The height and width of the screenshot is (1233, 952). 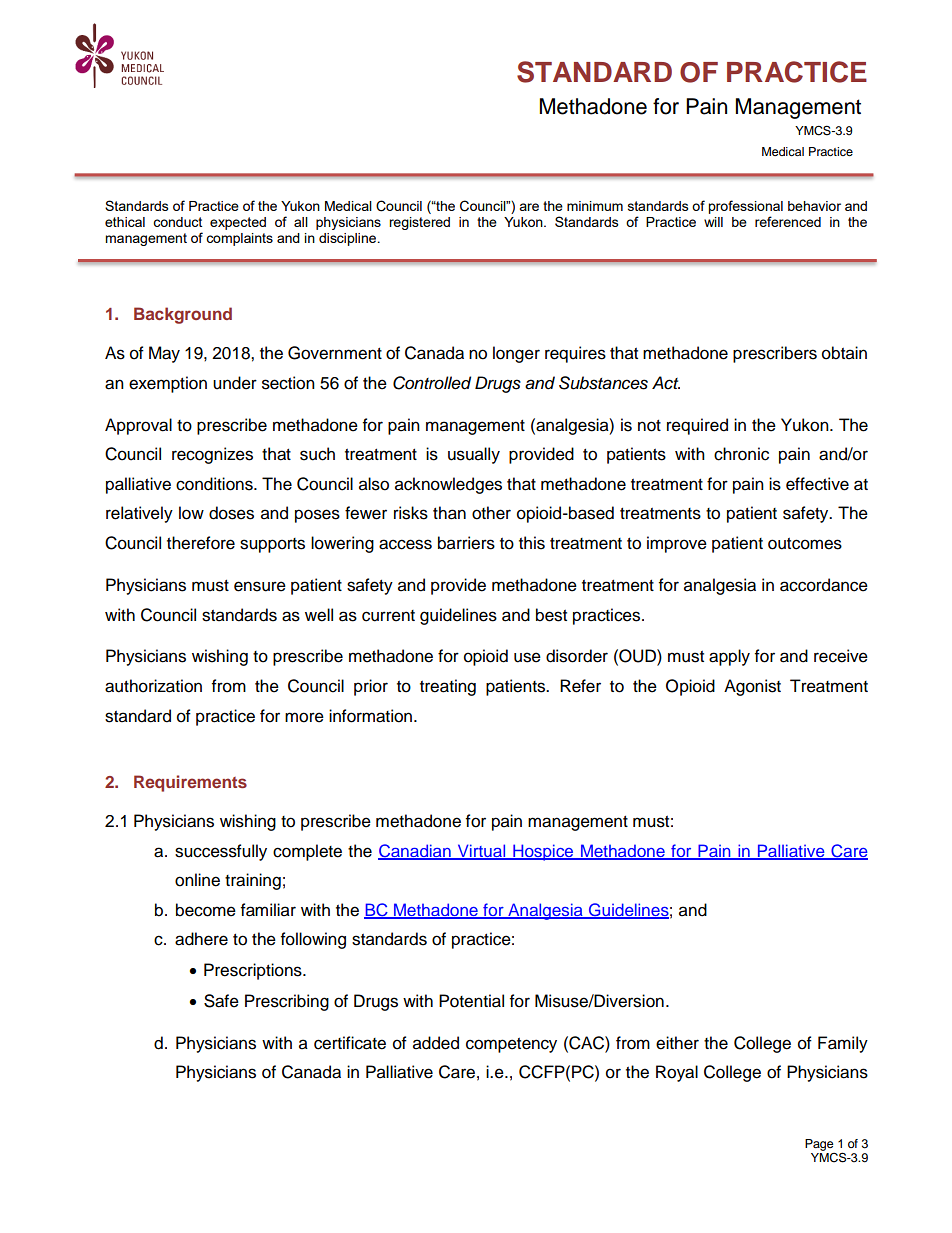 I want to click on recognizes, so click(x=212, y=455).
